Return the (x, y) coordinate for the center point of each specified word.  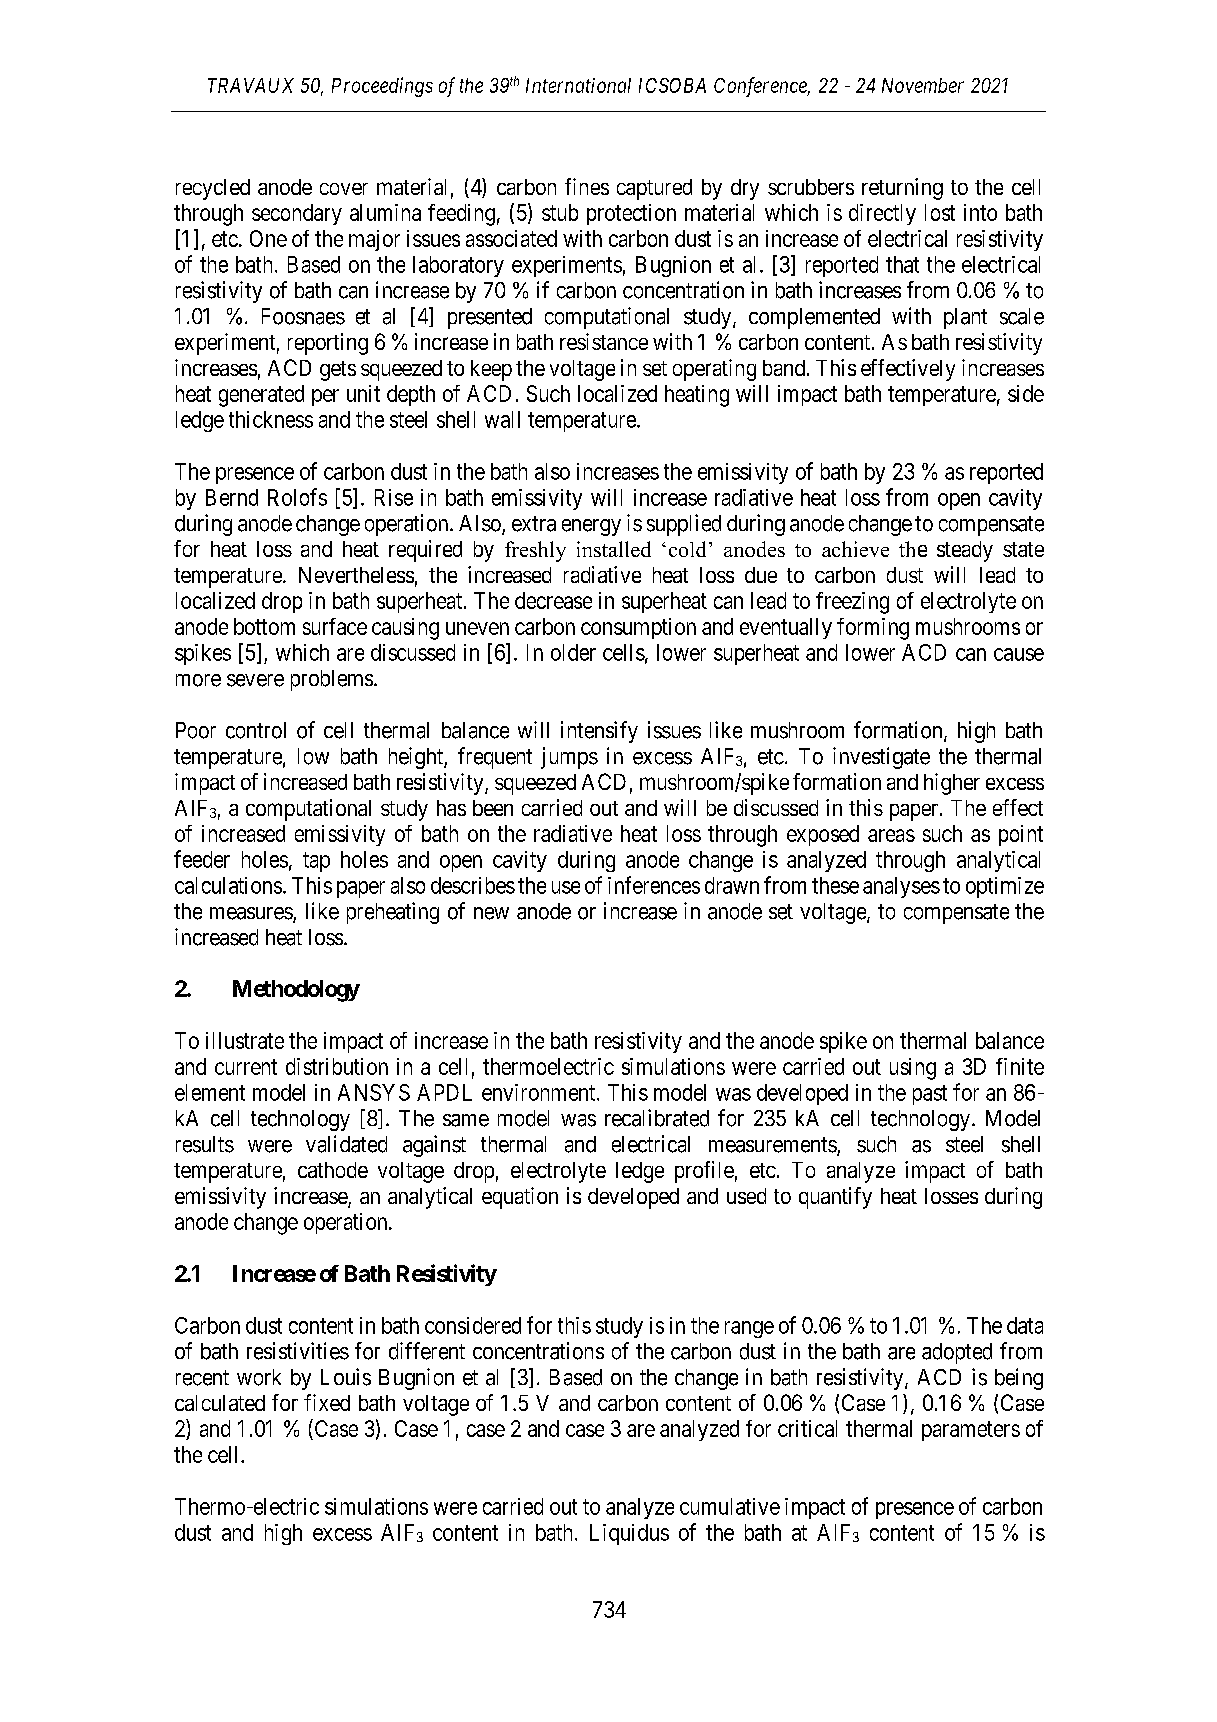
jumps (569, 758)
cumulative (730, 1506)
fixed (327, 1402)
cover (344, 189)
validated (346, 1144)
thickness (271, 419)
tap (316, 862)
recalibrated (657, 1118)
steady (965, 551)
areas (891, 835)
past (930, 1095)
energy (591, 527)
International (578, 85)
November (923, 85)
